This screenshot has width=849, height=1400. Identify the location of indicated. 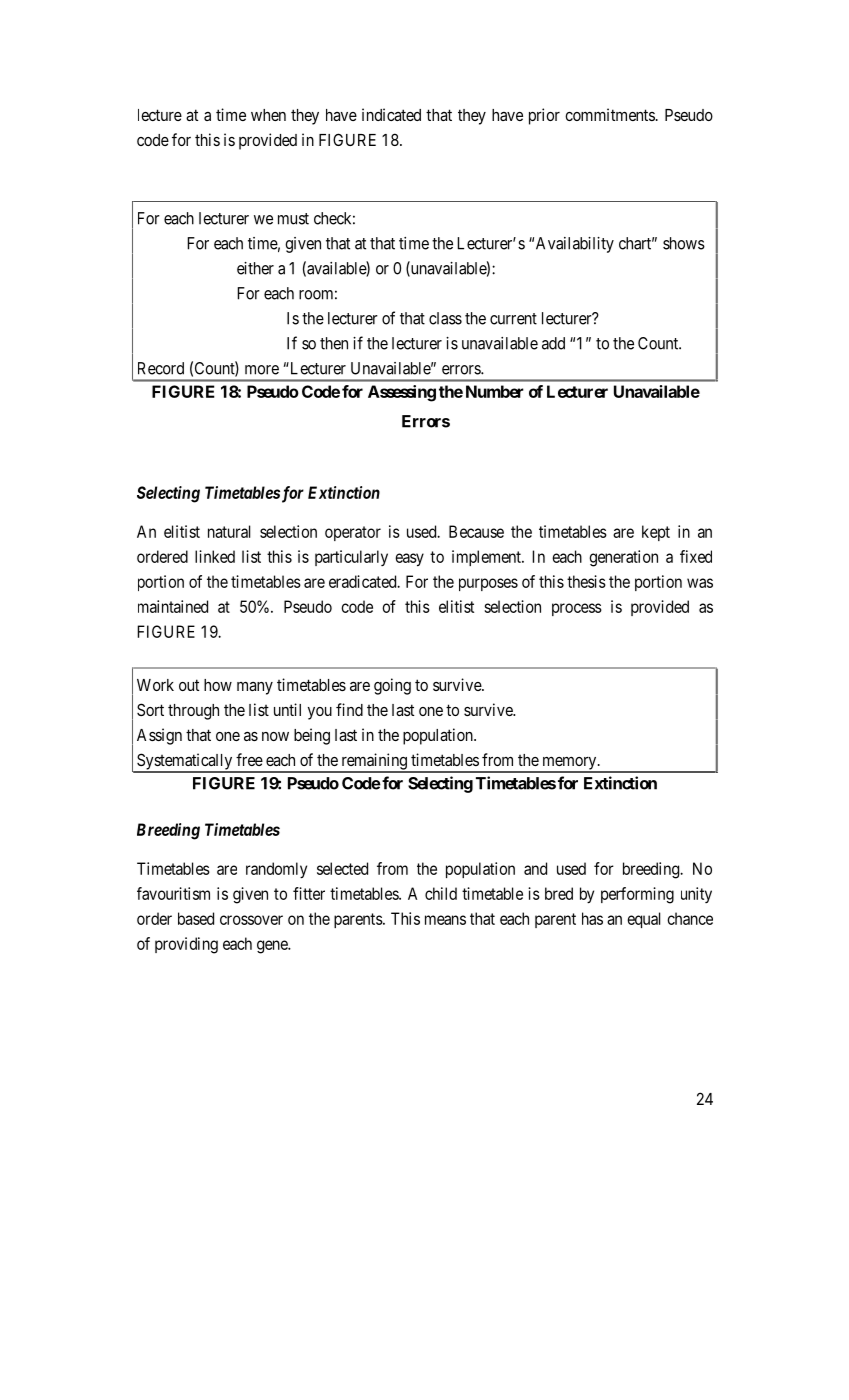
(391, 114).
